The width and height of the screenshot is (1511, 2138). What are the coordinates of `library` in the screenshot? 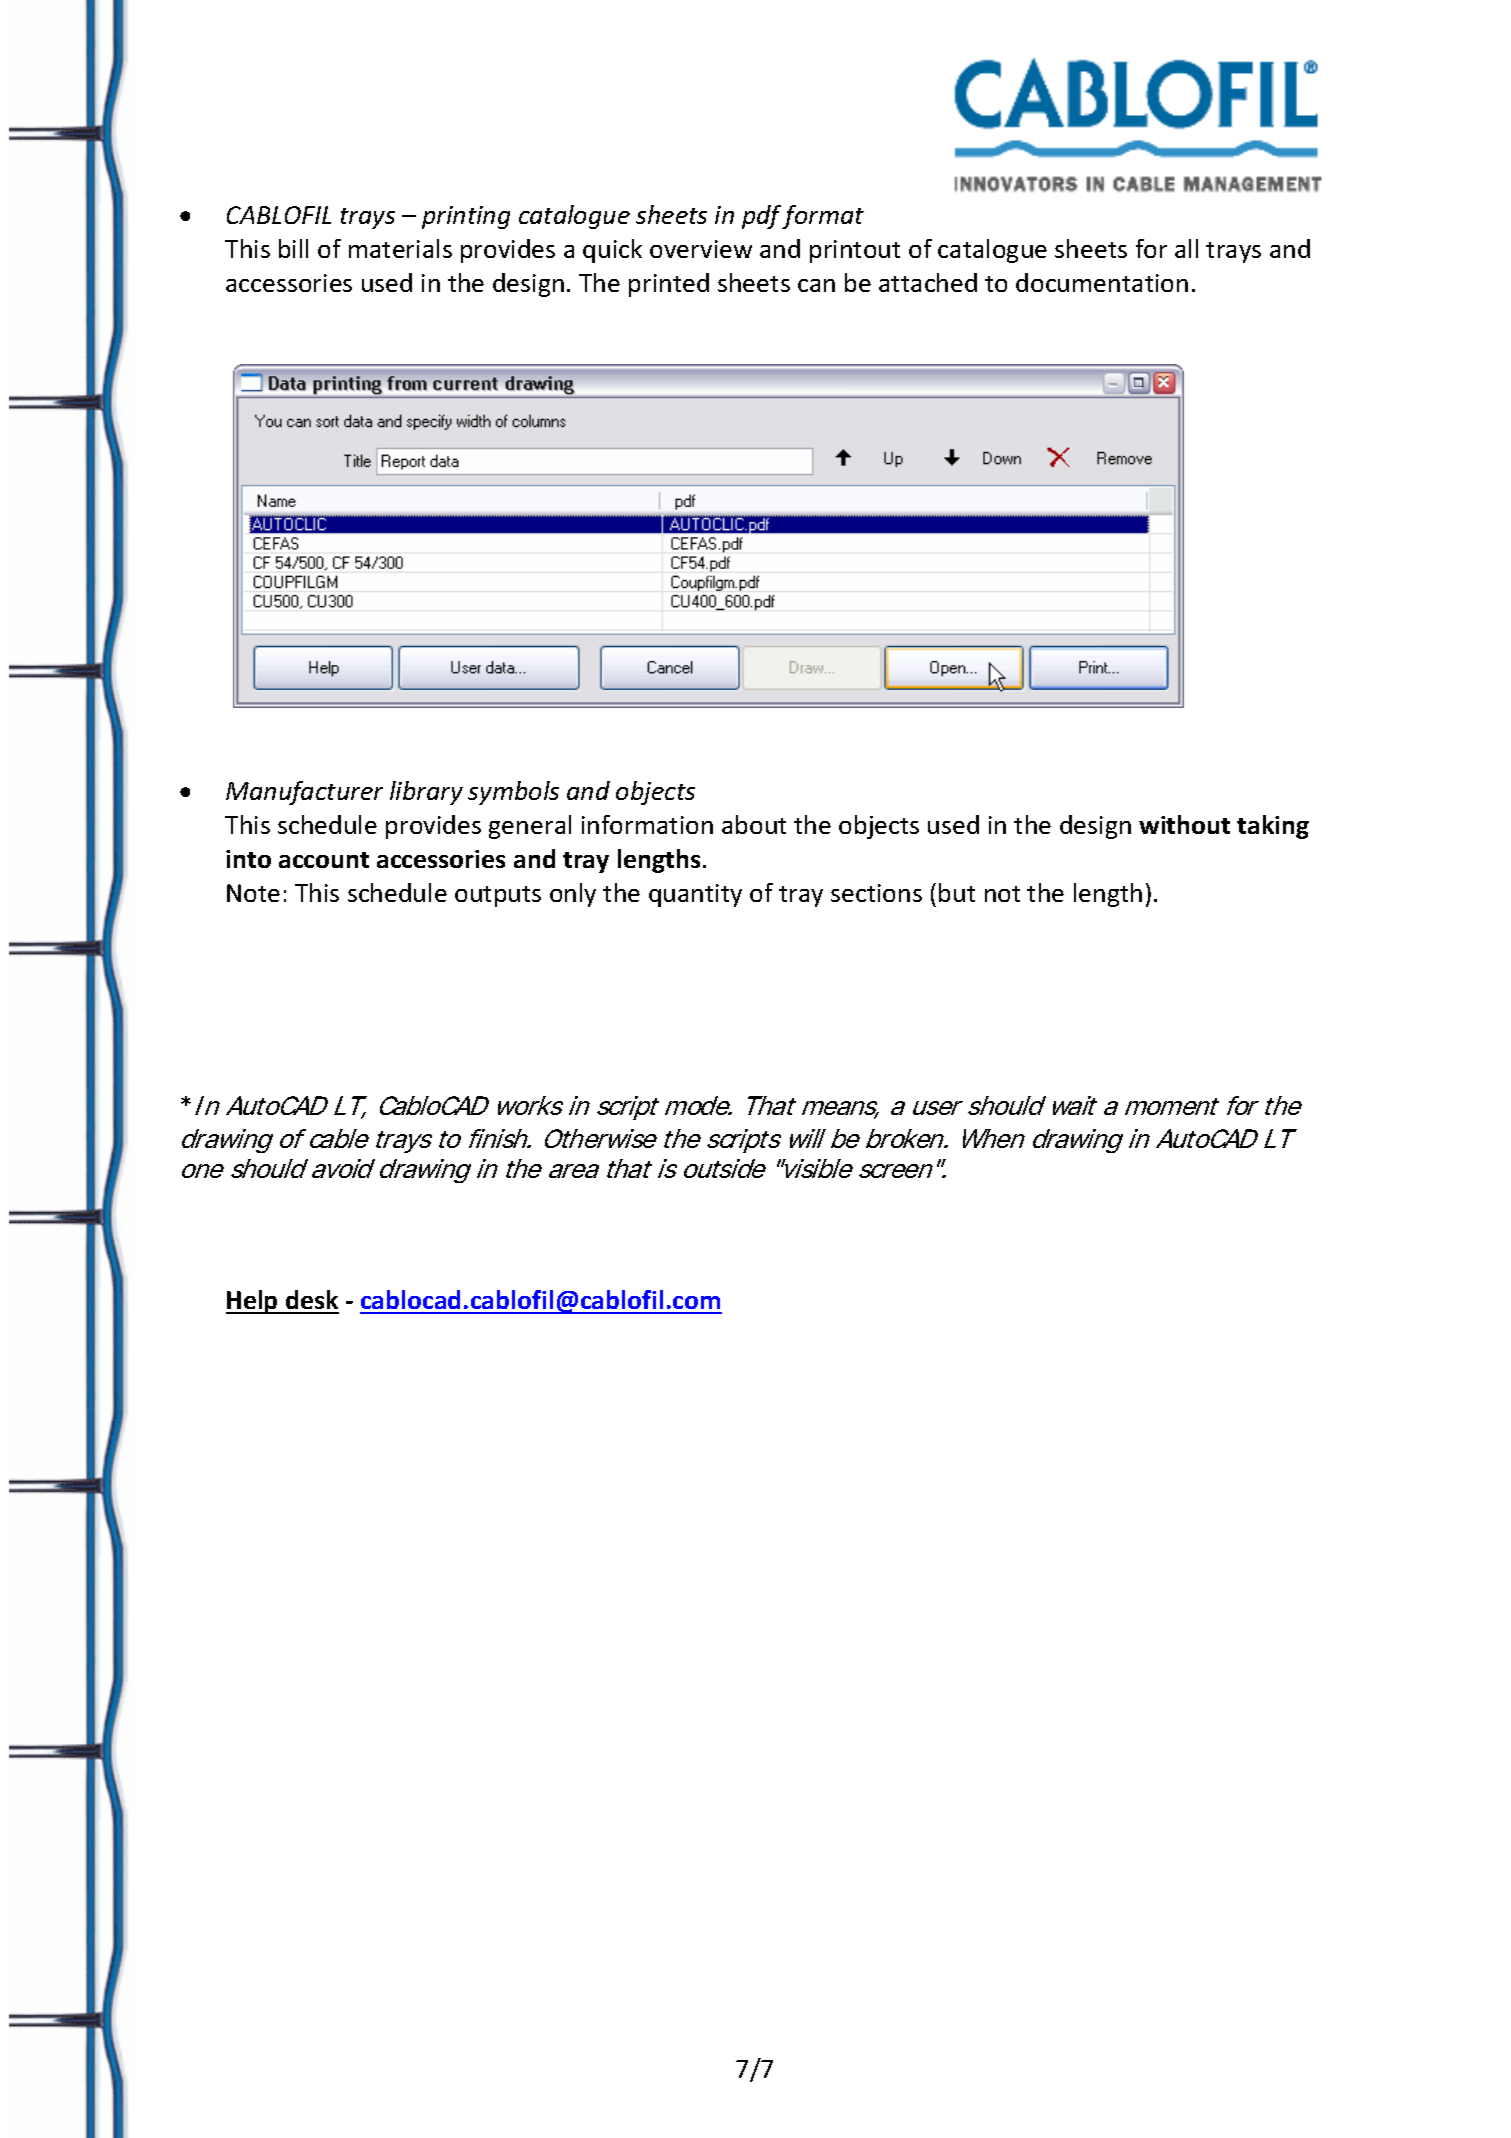 It's located at (426, 793).
